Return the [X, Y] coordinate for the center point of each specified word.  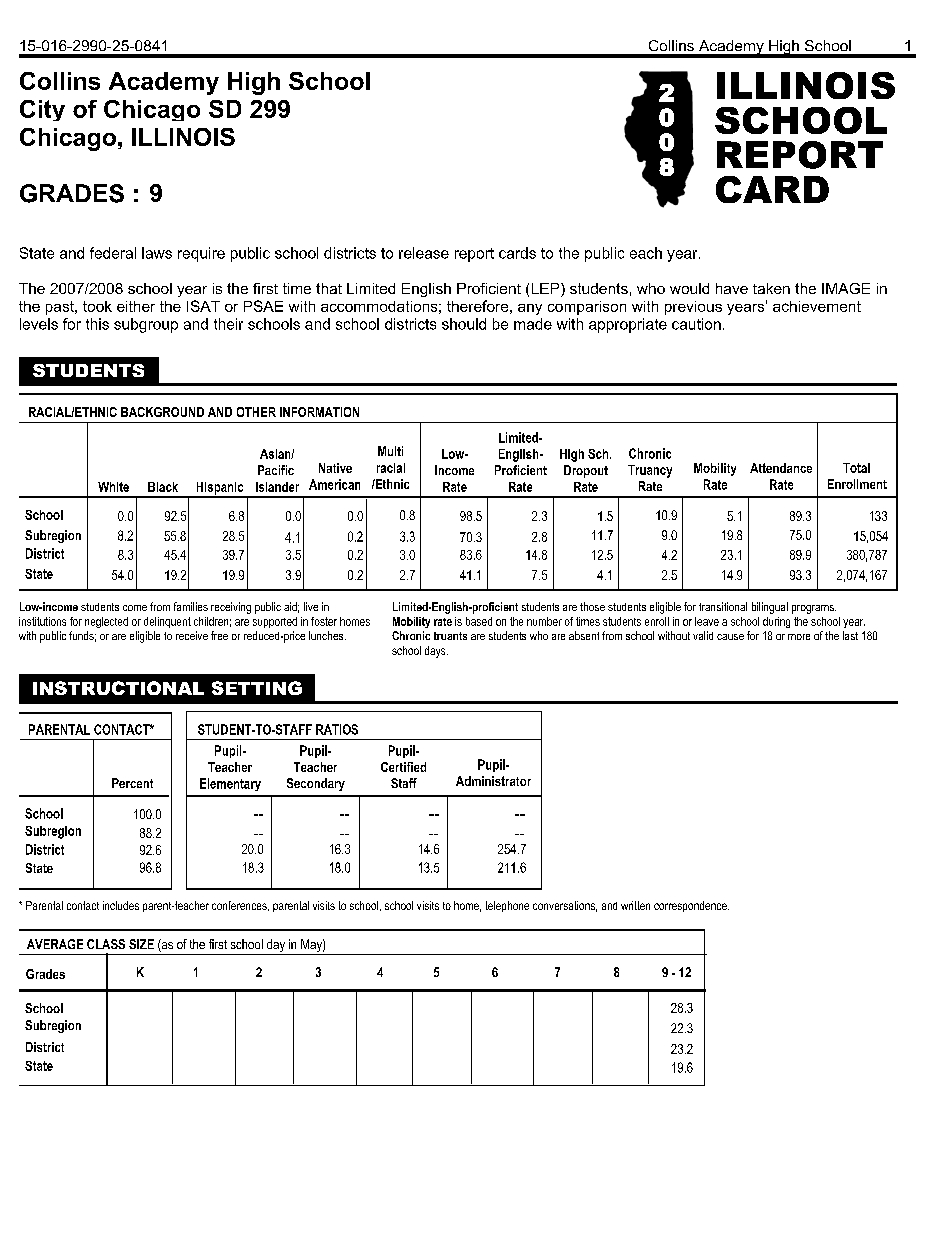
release [424, 253]
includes [121, 905]
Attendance [781, 468]
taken [771, 288]
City [42, 110]
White [113, 487]
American [334, 484]
